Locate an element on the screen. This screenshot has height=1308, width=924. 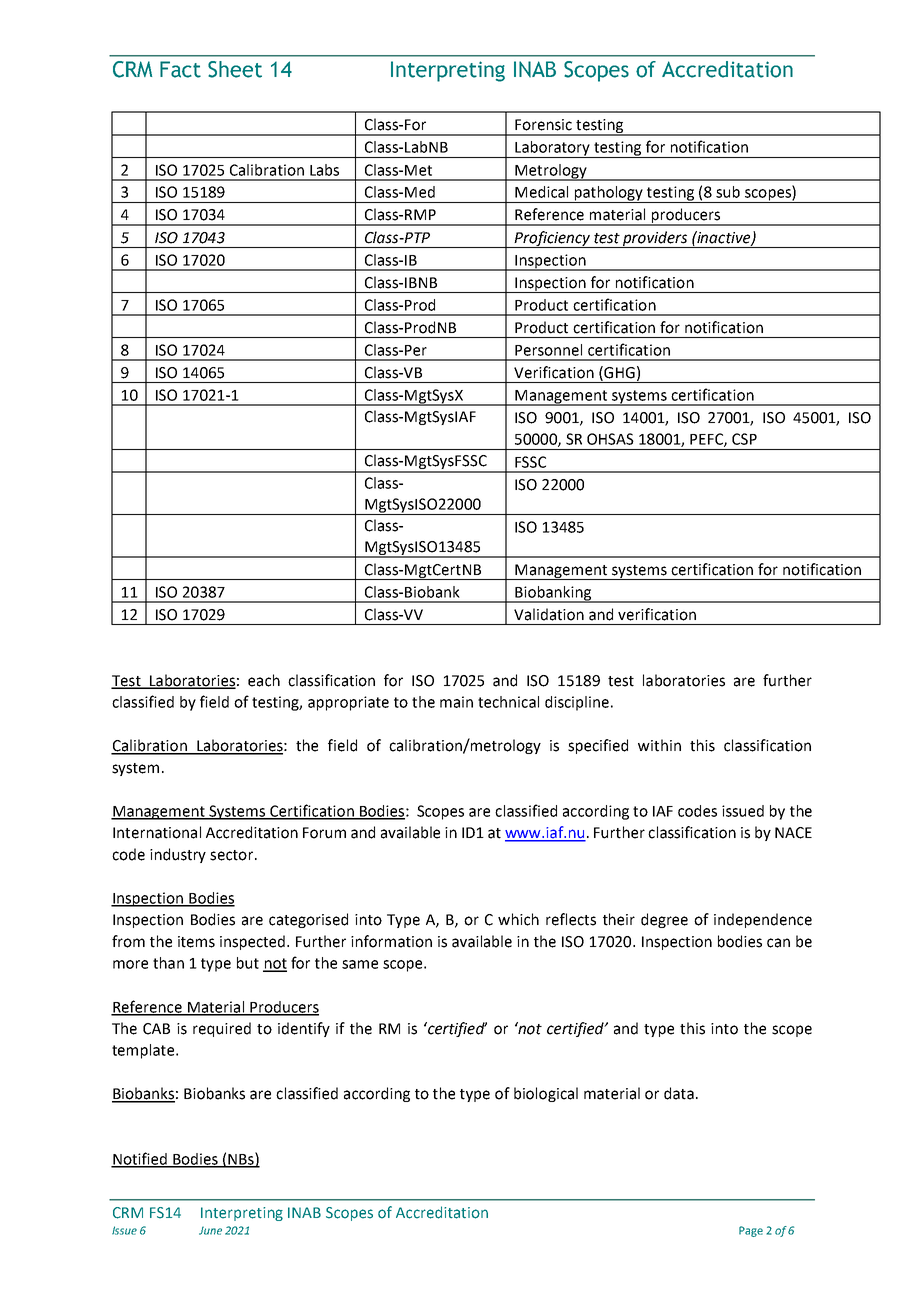
degree is located at coordinates (664, 920).
